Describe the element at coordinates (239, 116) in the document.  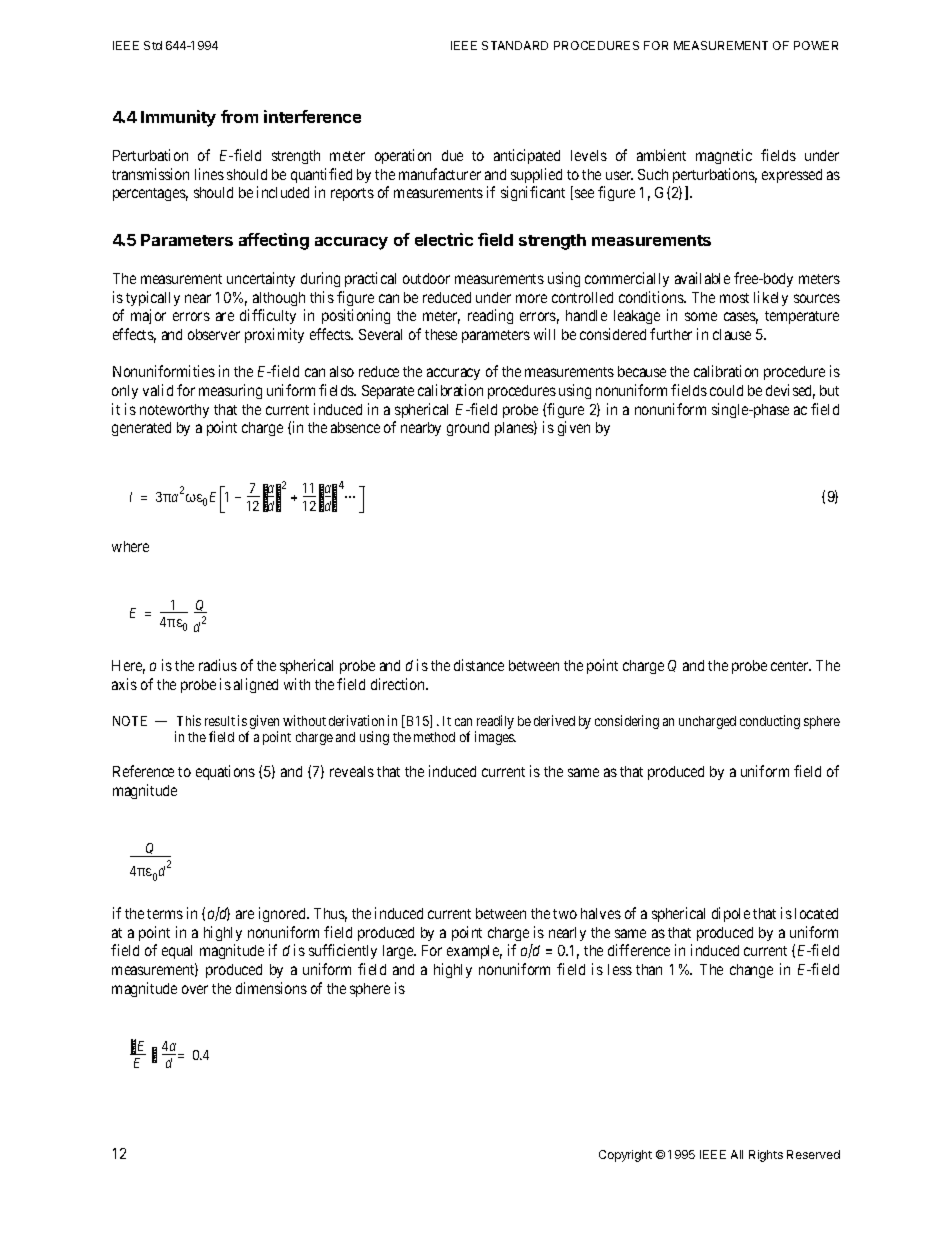
I see `from` at that location.
